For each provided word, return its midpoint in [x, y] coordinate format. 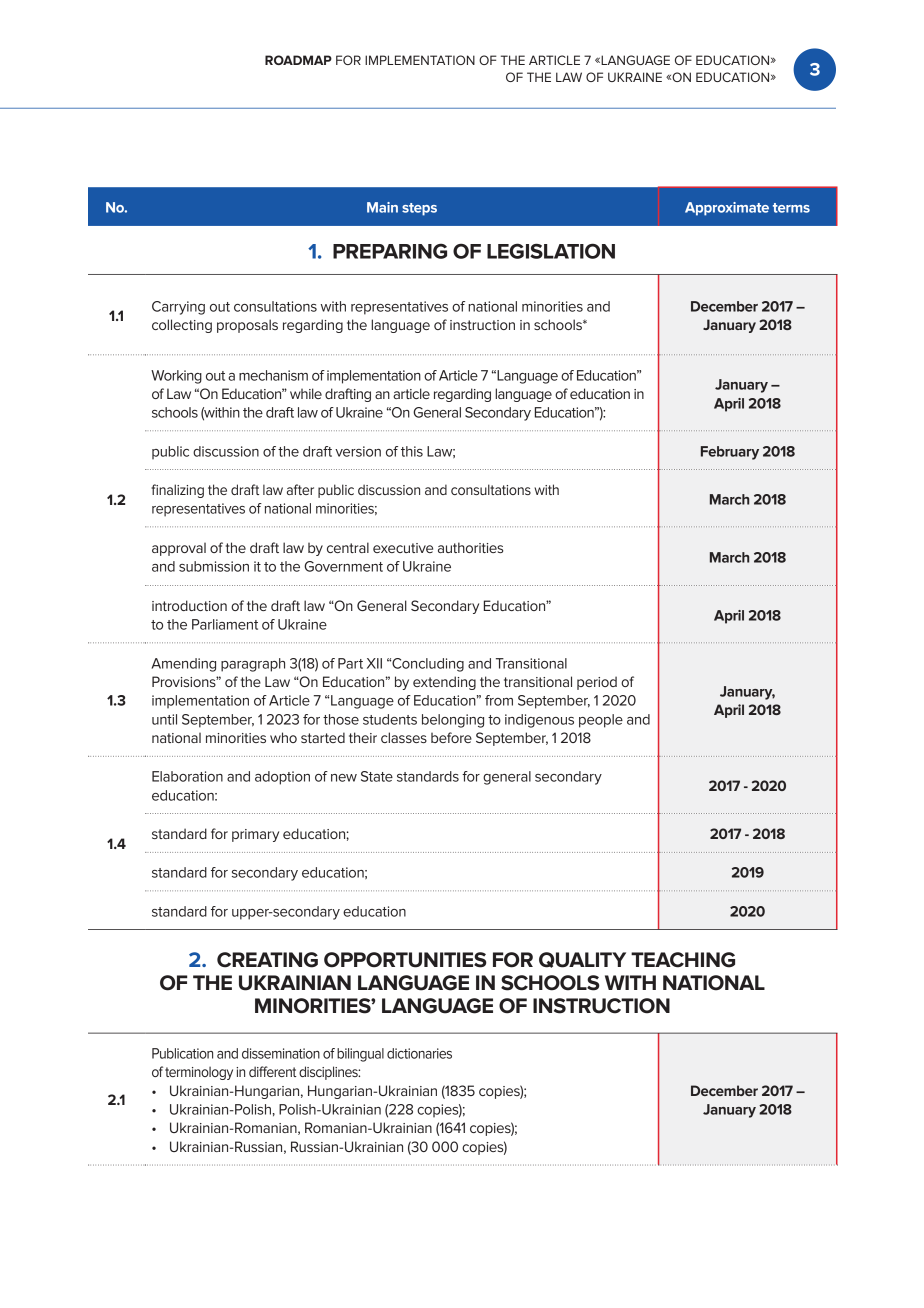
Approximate [727, 209]
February [730, 453]
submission [214, 566]
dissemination [281, 1053]
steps [419, 209]
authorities [470, 547]
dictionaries [419, 1053]
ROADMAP [298, 60]
